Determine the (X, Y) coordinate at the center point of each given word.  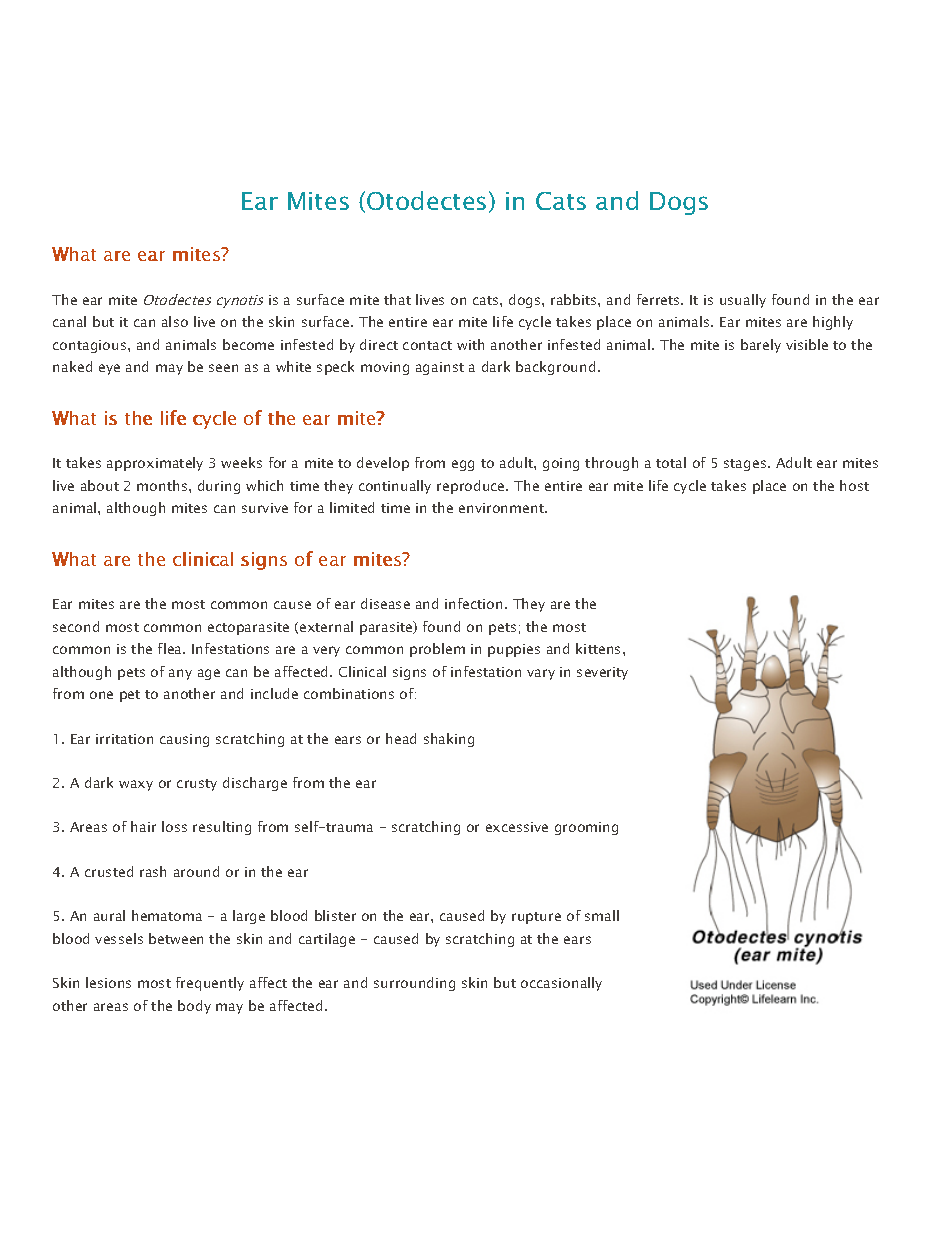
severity (602, 673)
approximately (155, 464)
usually (743, 301)
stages (746, 465)
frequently (210, 984)
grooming (586, 828)
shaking (449, 740)
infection (473, 603)
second (76, 626)
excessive (517, 827)
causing (184, 740)
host (854, 485)
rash (153, 871)
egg (463, 465)
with (470, 344)
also (175, 321)
